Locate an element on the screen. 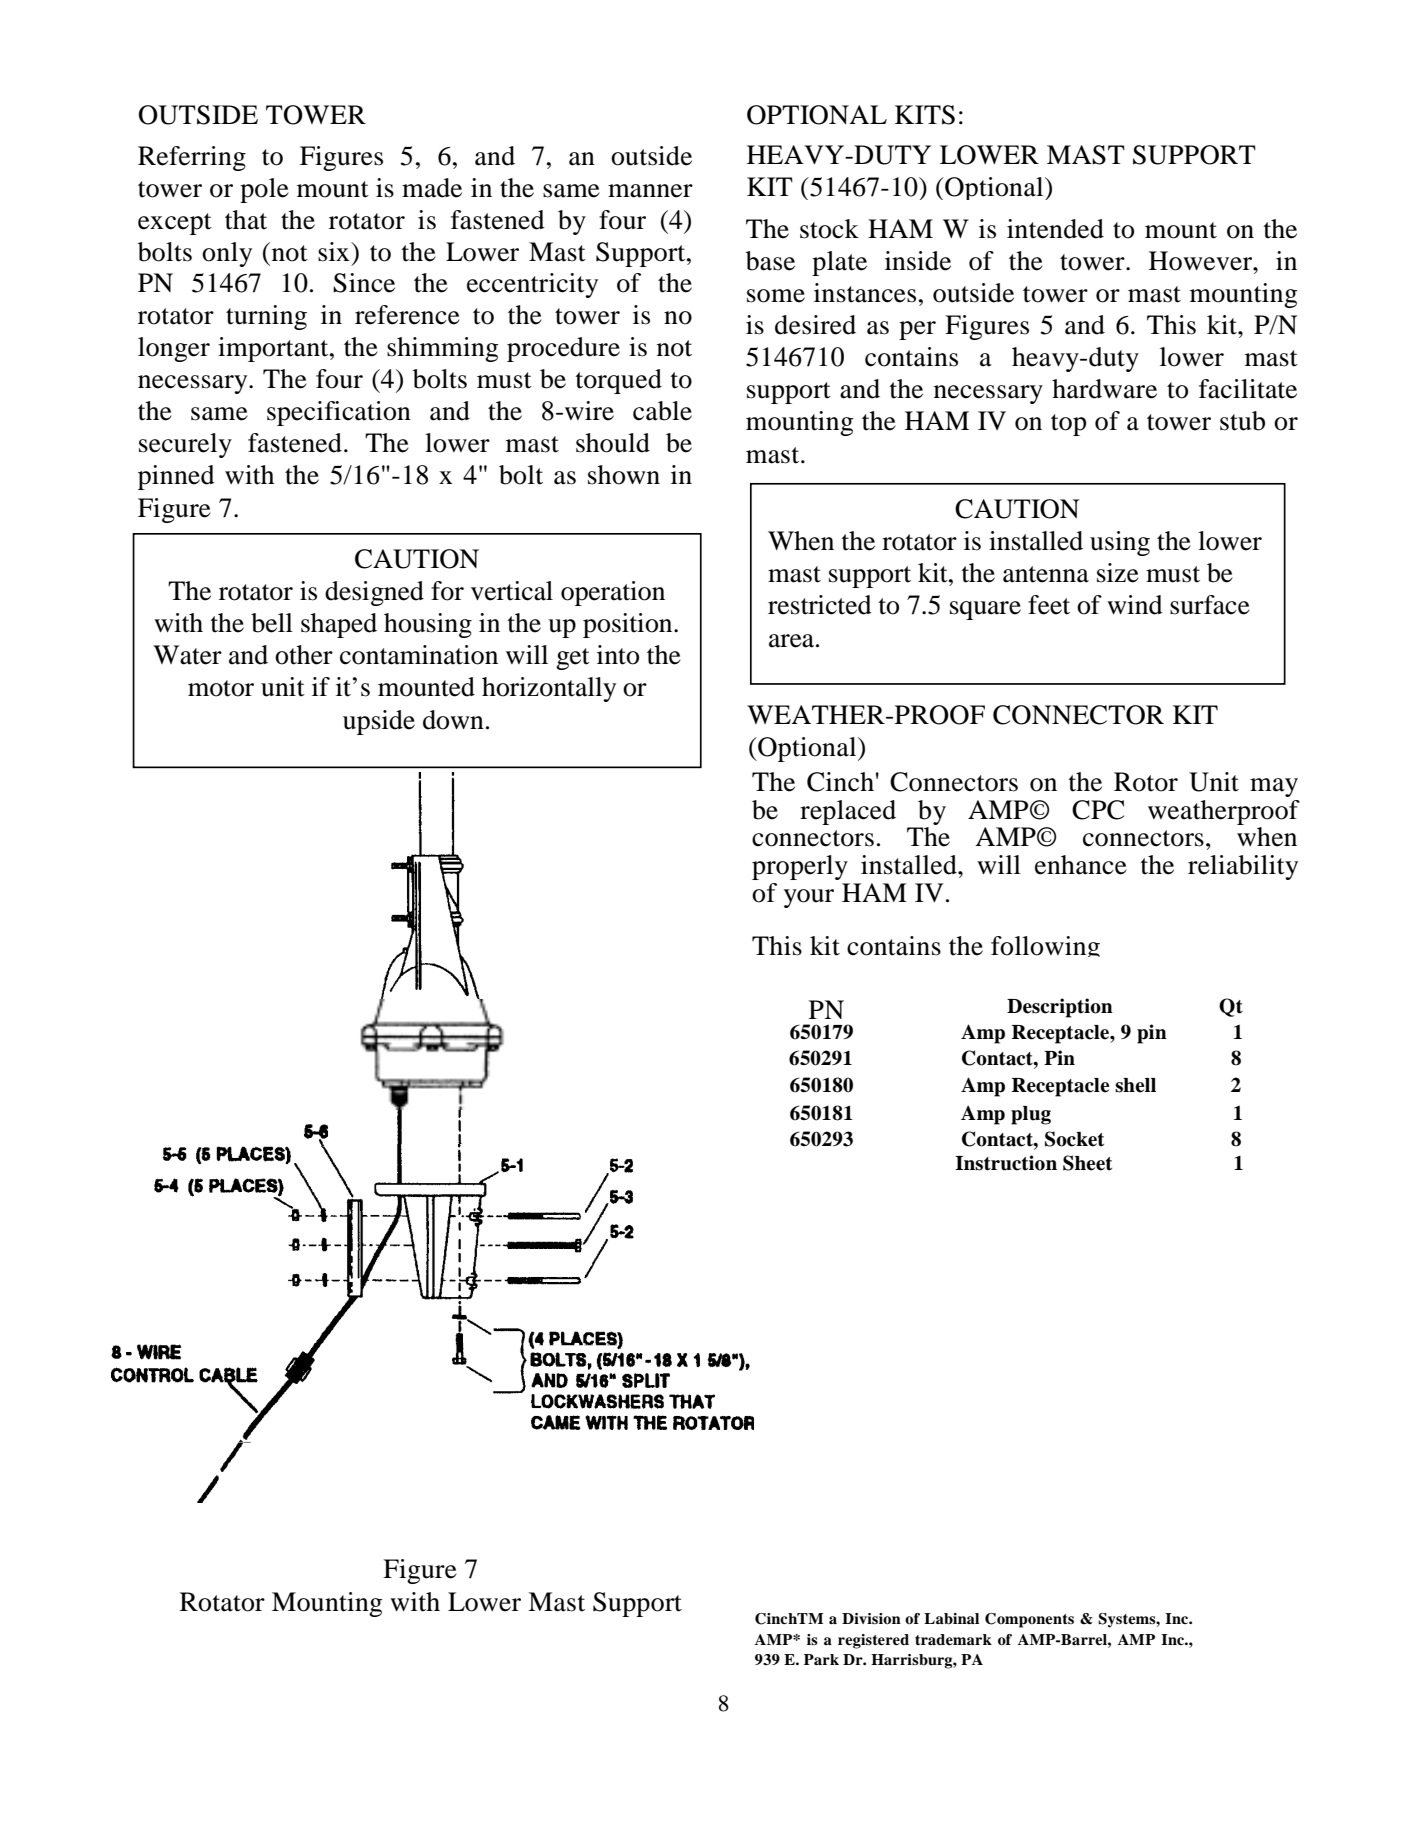  pole is located at coordinates (264, 190).
